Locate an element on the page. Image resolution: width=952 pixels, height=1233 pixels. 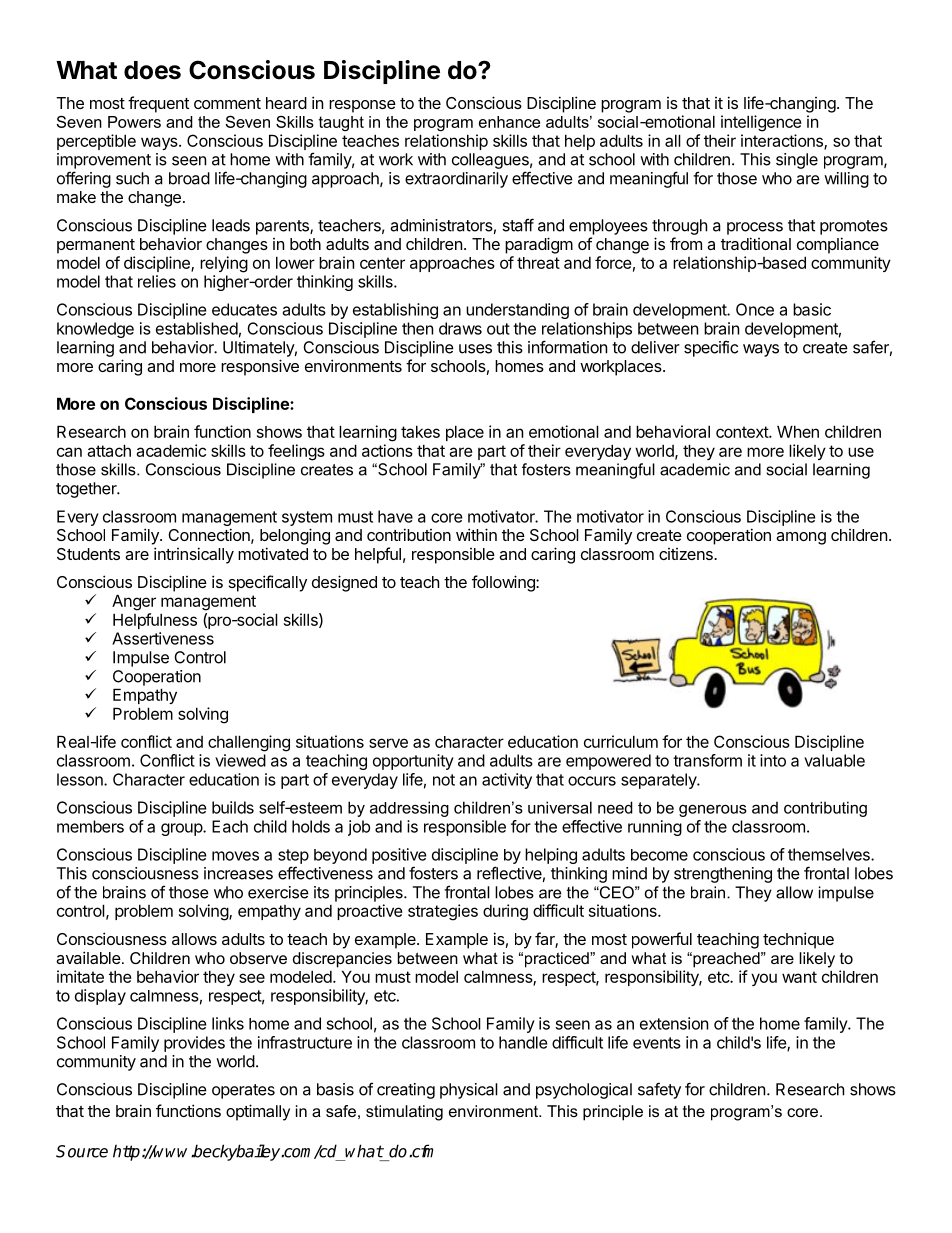
operates is located at coordinates (243, 1091).
